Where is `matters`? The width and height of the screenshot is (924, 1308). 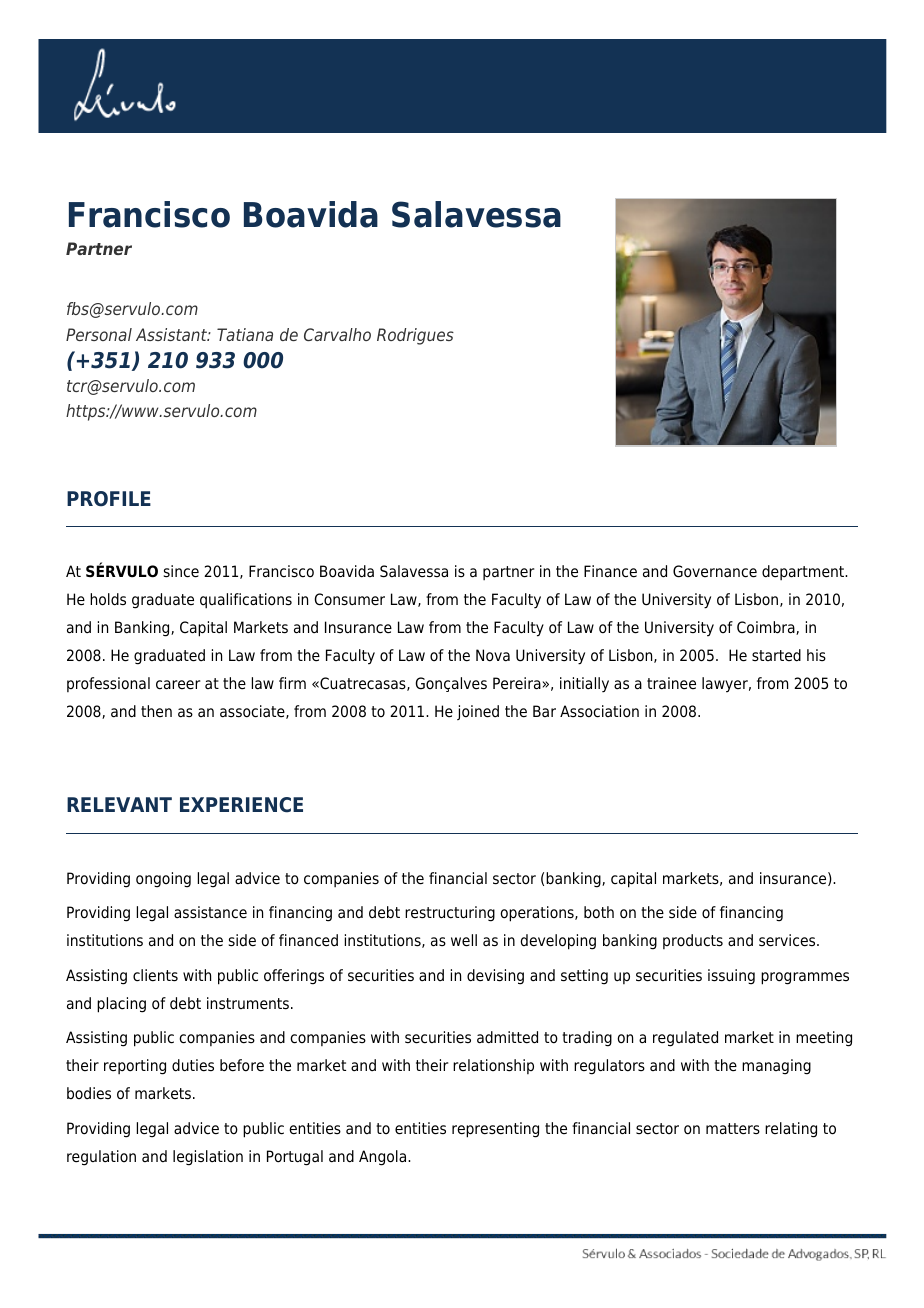 matters is located at coordinates (733, 1129).
